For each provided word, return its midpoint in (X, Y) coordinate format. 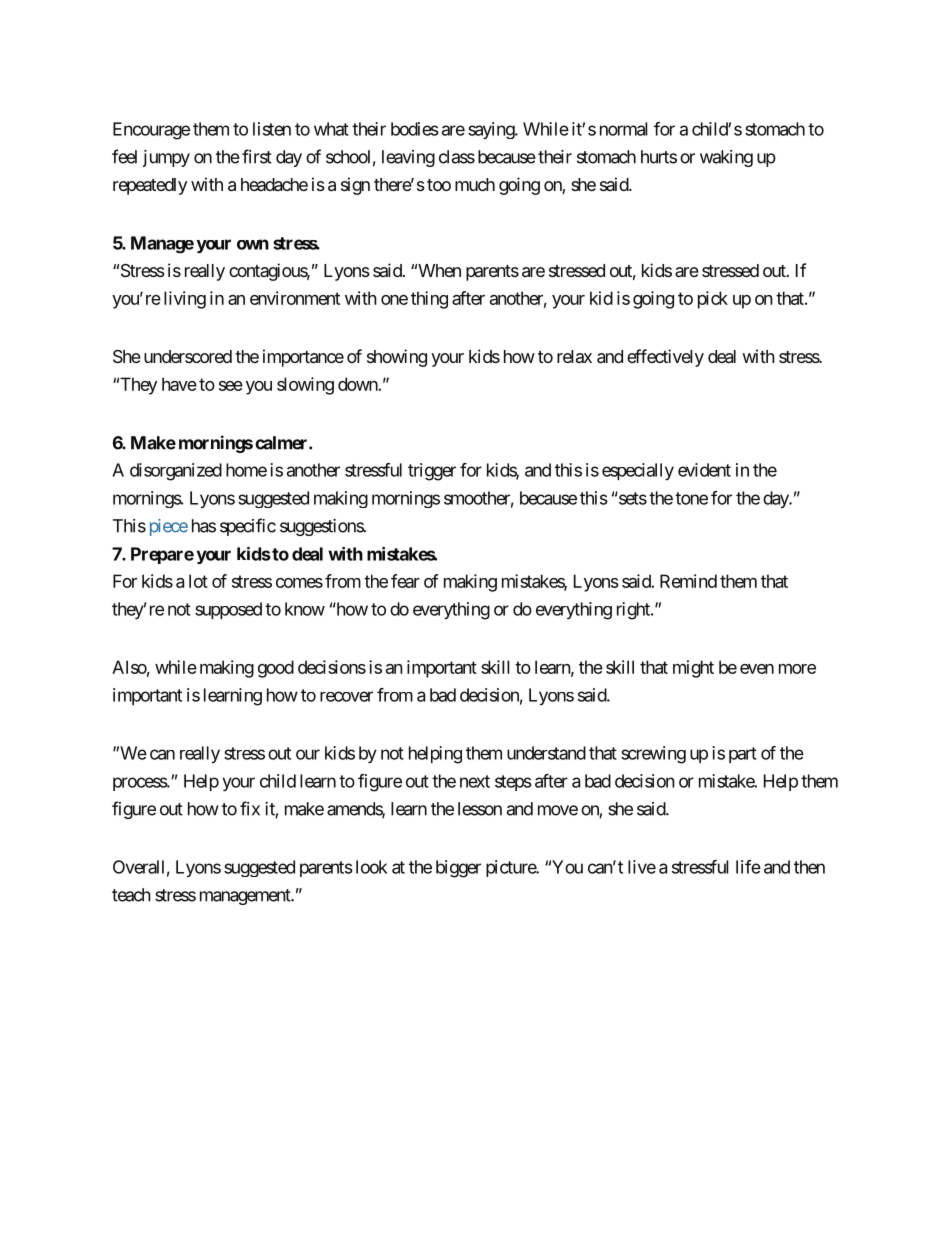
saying (492, 130)
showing (397, 358)
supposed (228, 610)
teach (131, 895)
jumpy (166, 158)
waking (726, 158)
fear (405, 581)
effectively (665, 358)
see (231, 386)
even (757, 669)
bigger (458, 869)
